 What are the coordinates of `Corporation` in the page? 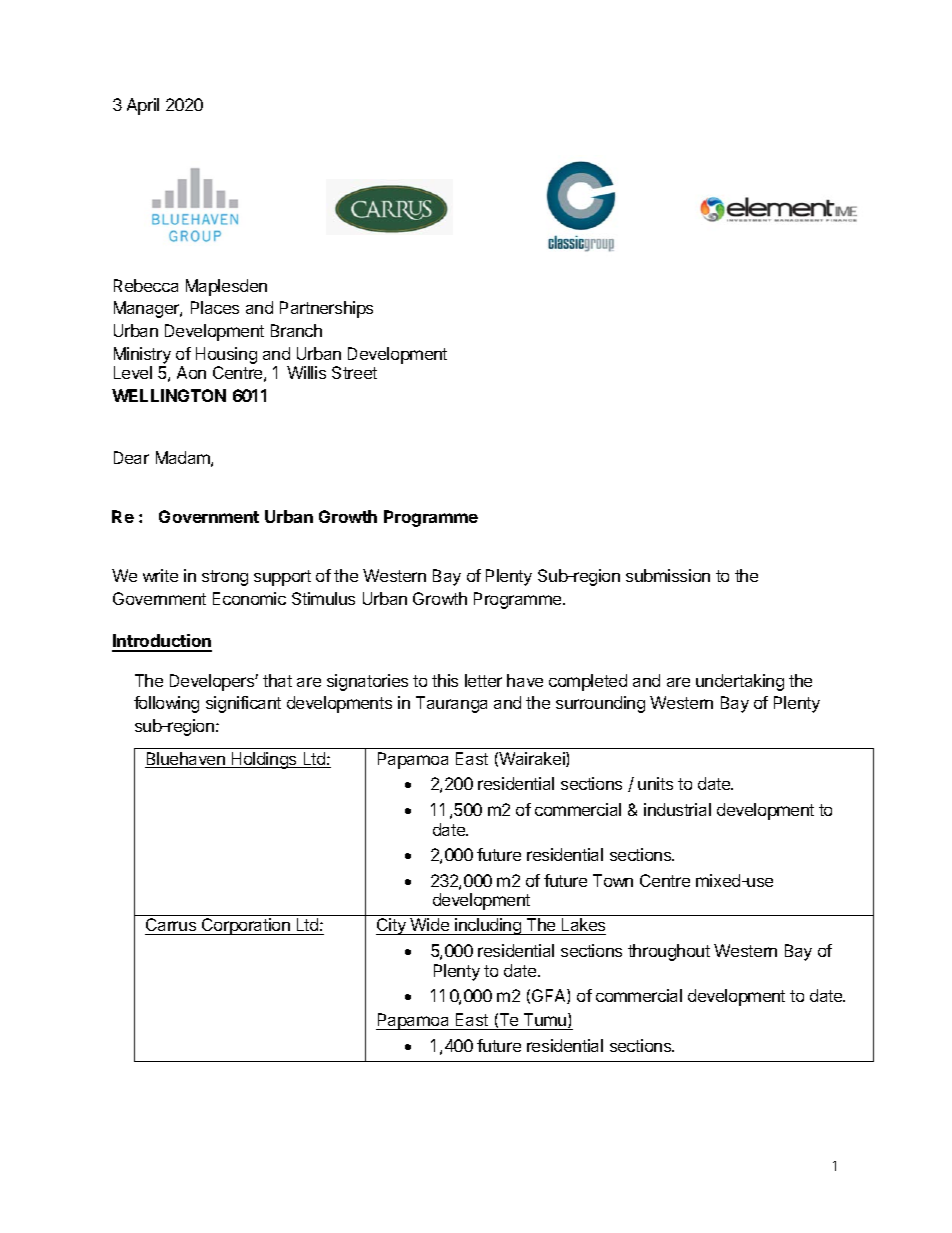 It's located at (246, 926).
